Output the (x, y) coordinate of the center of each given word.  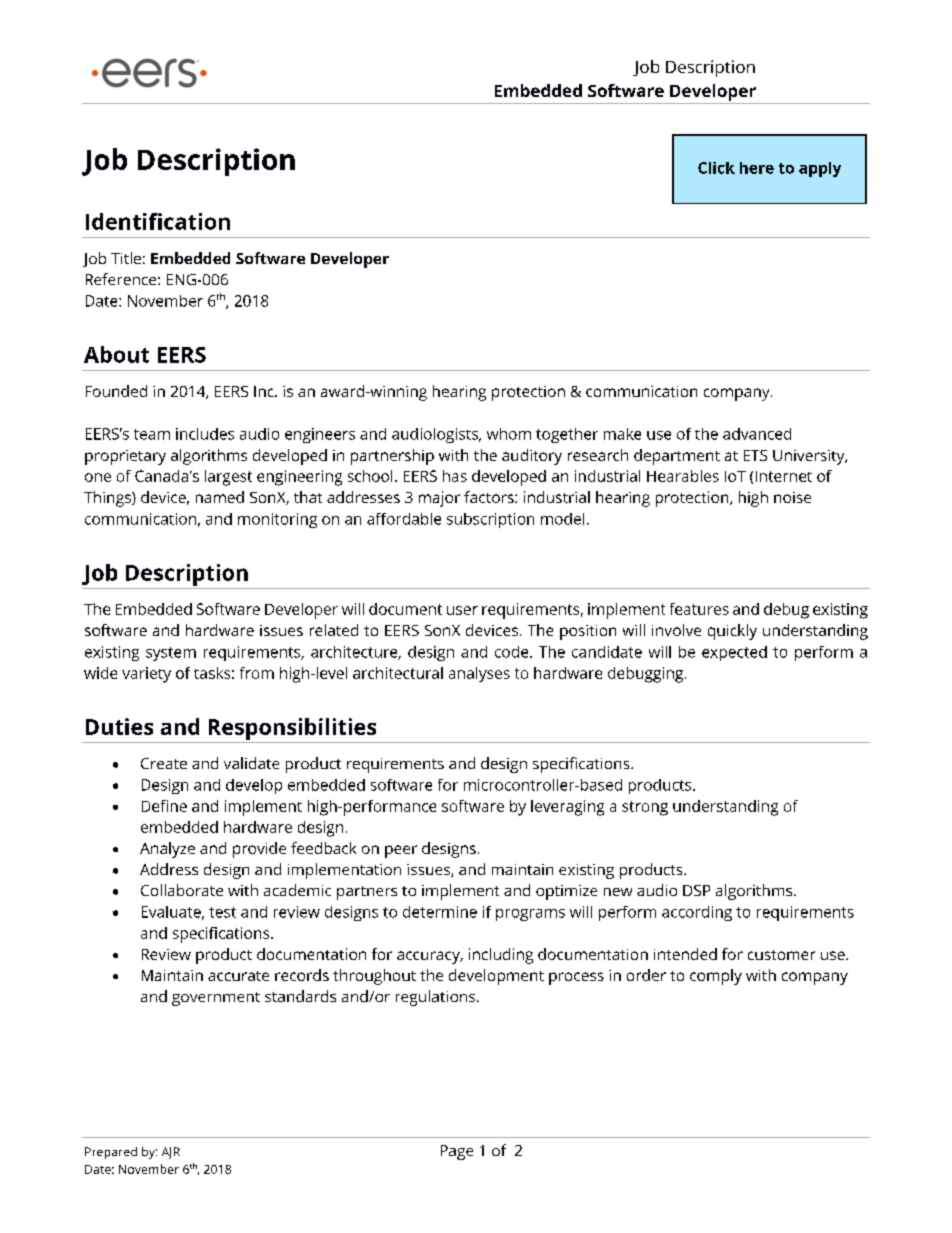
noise (792, 497)
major (439, 499)
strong (645, 808)
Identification (158, 221)
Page (457, 1152)
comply (716, 977)
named (220, 497)
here (757, 168)
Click (716, 168)
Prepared (111, 1153)
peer (401, 851)
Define (164, 806)
